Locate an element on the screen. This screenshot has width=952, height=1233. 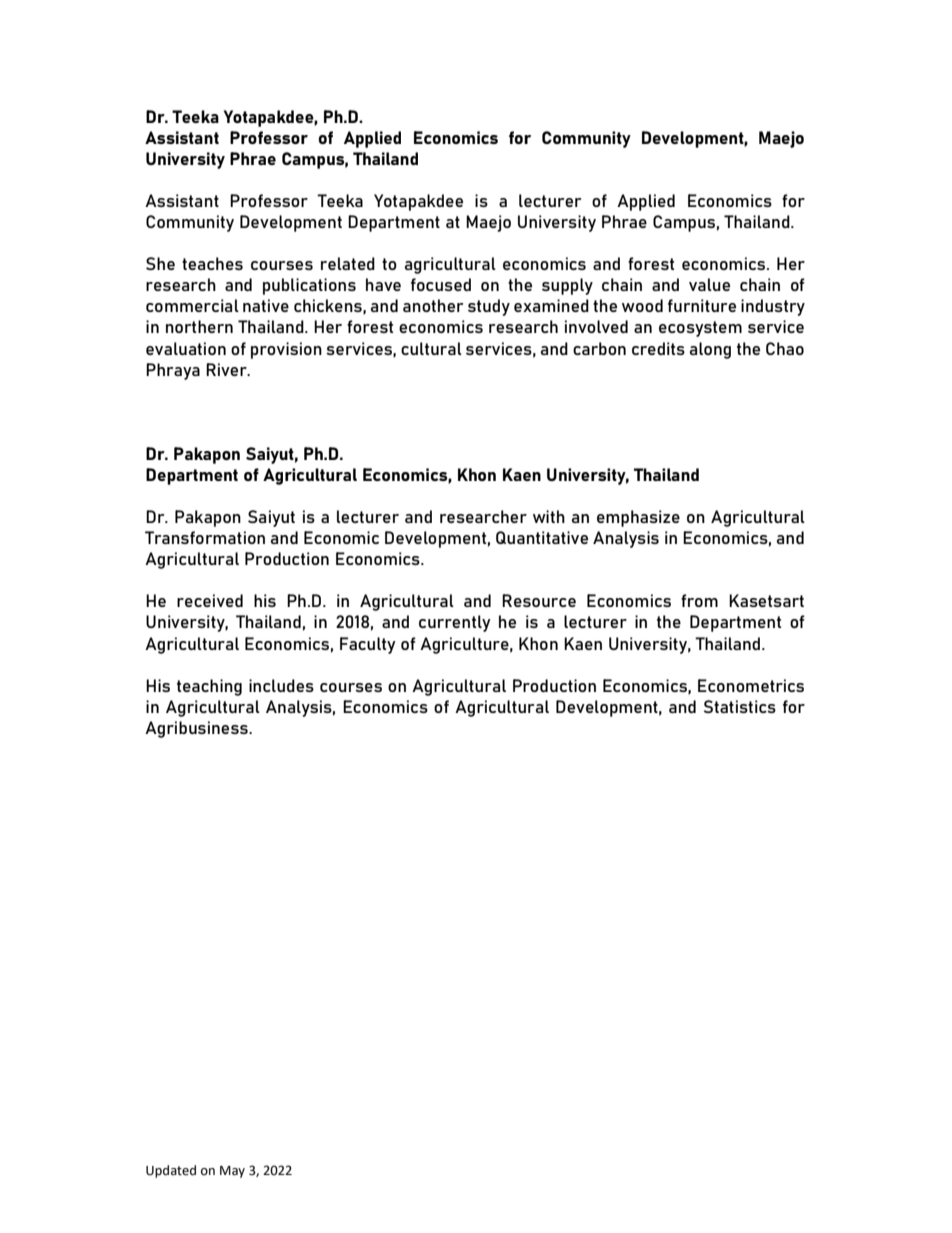
Updated is located at coordinates (171, 1171).
